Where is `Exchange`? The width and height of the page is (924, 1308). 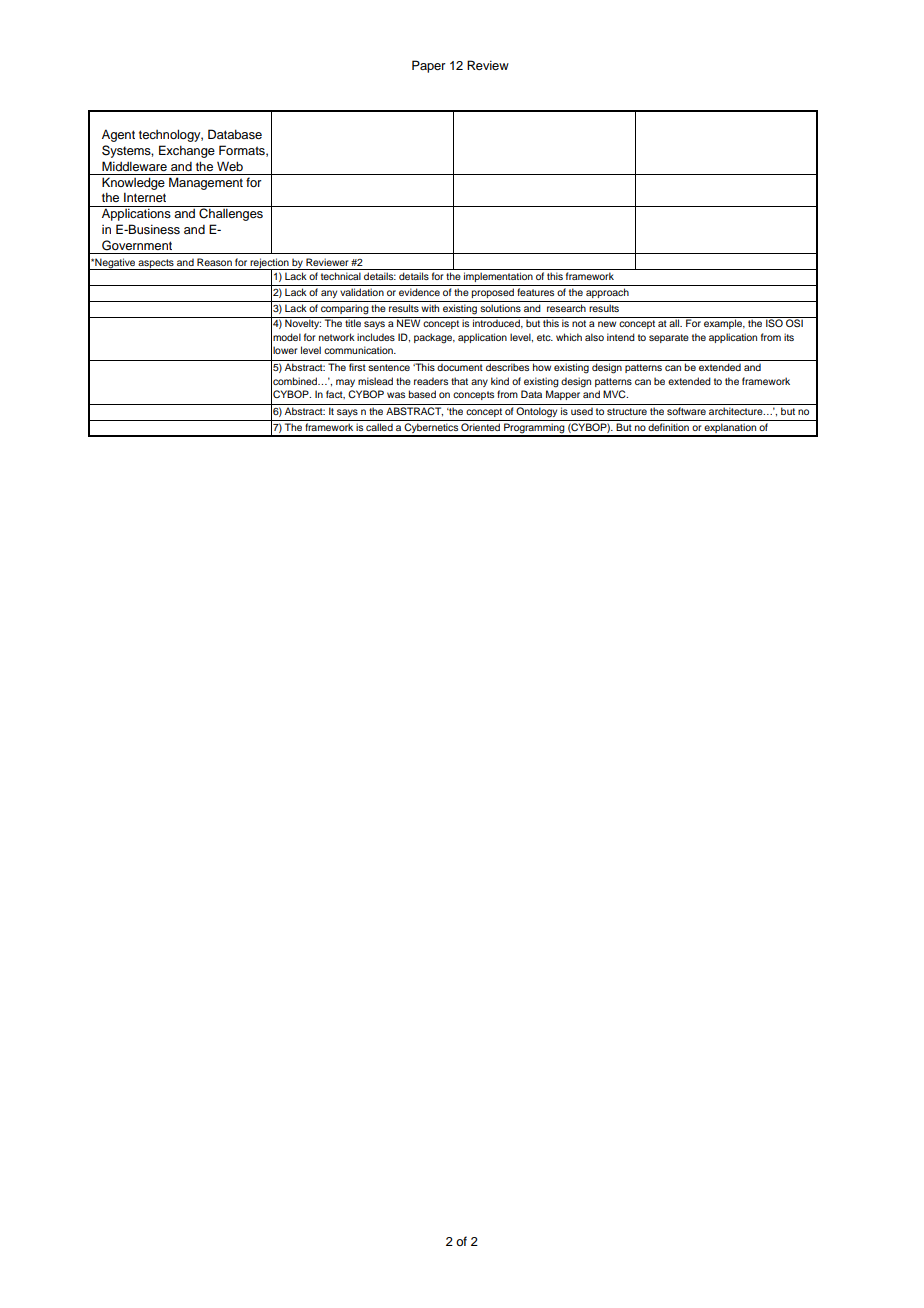 Exchange is located at coordinates (187, 151).
